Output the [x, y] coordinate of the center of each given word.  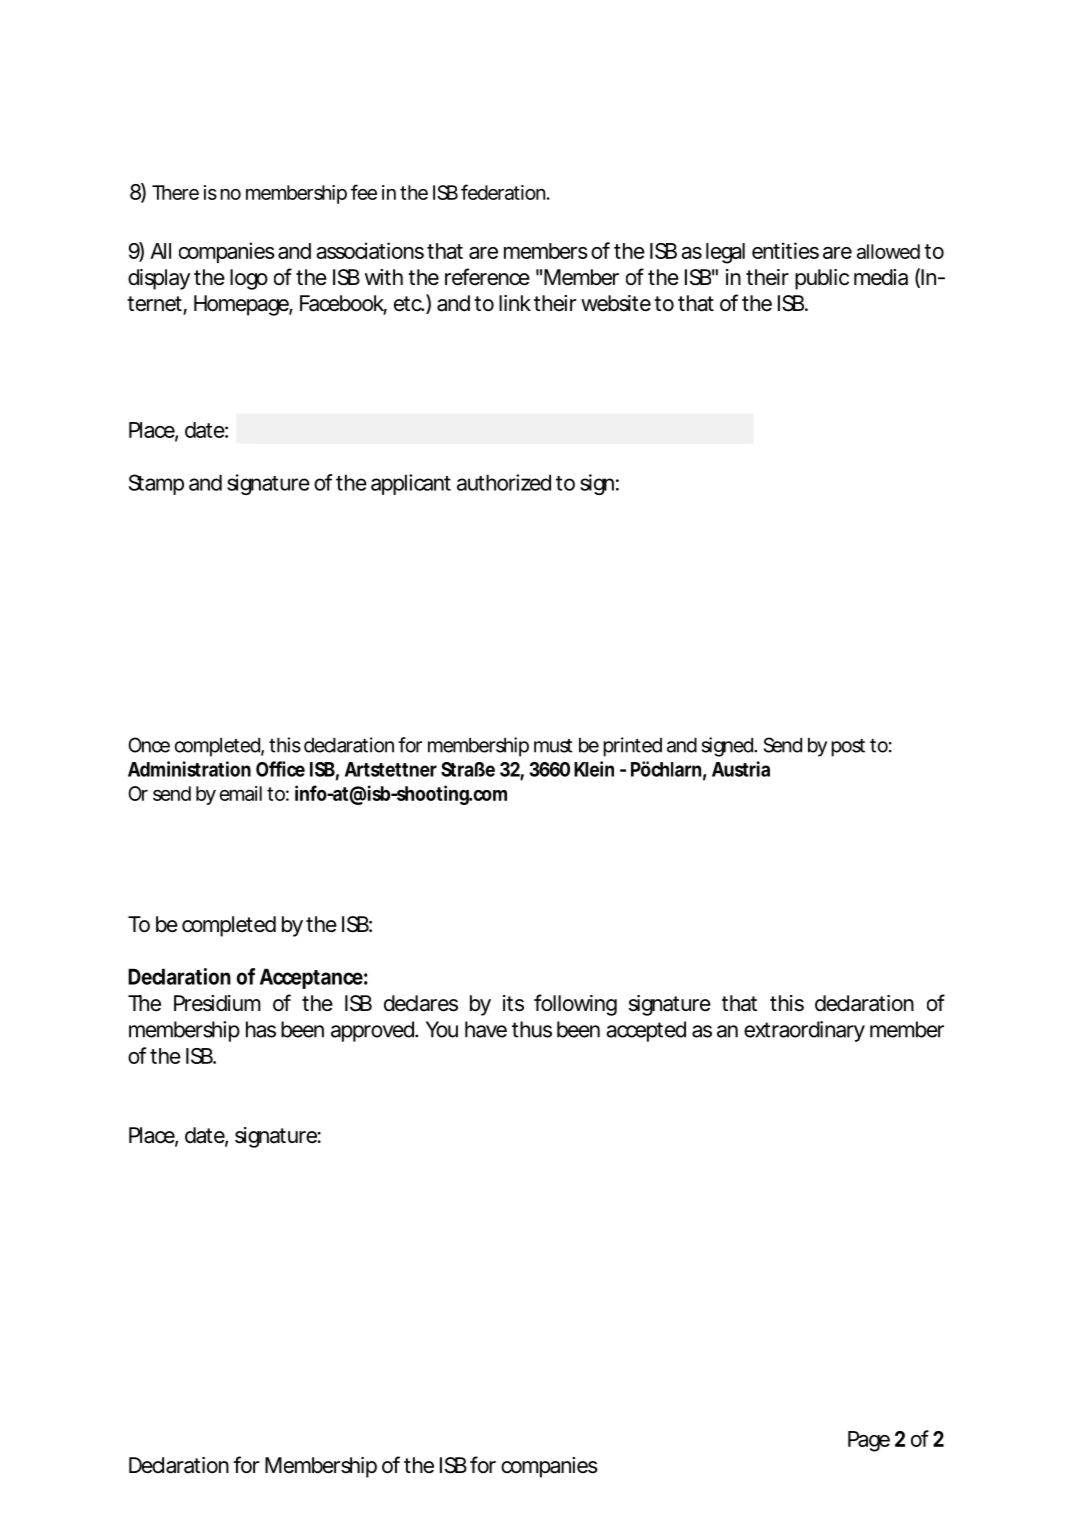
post [848, 748]
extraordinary [804, 1031]
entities [785, 250]
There [175, 192]
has [261, 1029]
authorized [504, 482]
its [513, 1003]
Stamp [156, 484]
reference [487, 277]
